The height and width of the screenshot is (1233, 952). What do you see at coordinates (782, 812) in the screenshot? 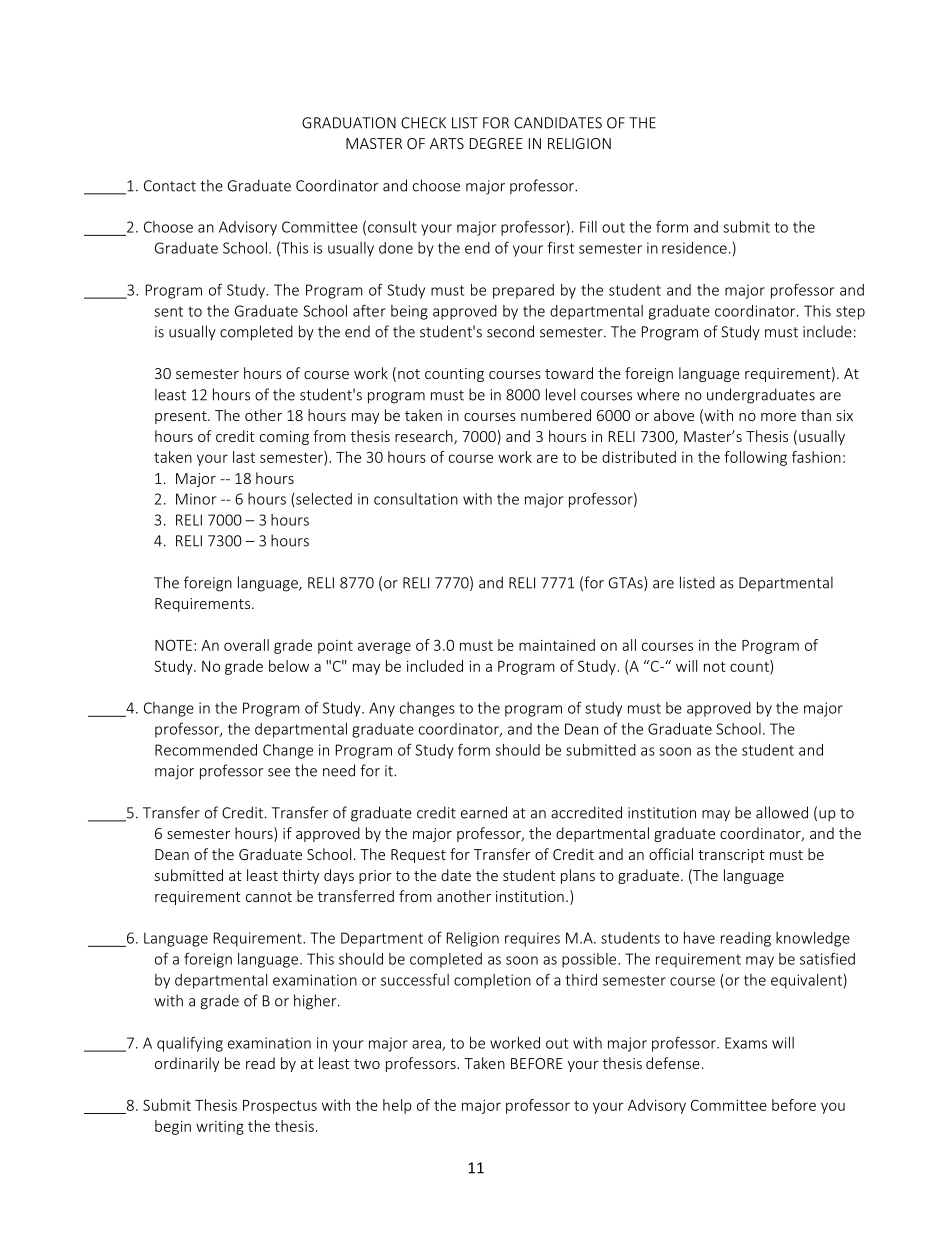
I see `allowed` at bounding box center [782, 812].
